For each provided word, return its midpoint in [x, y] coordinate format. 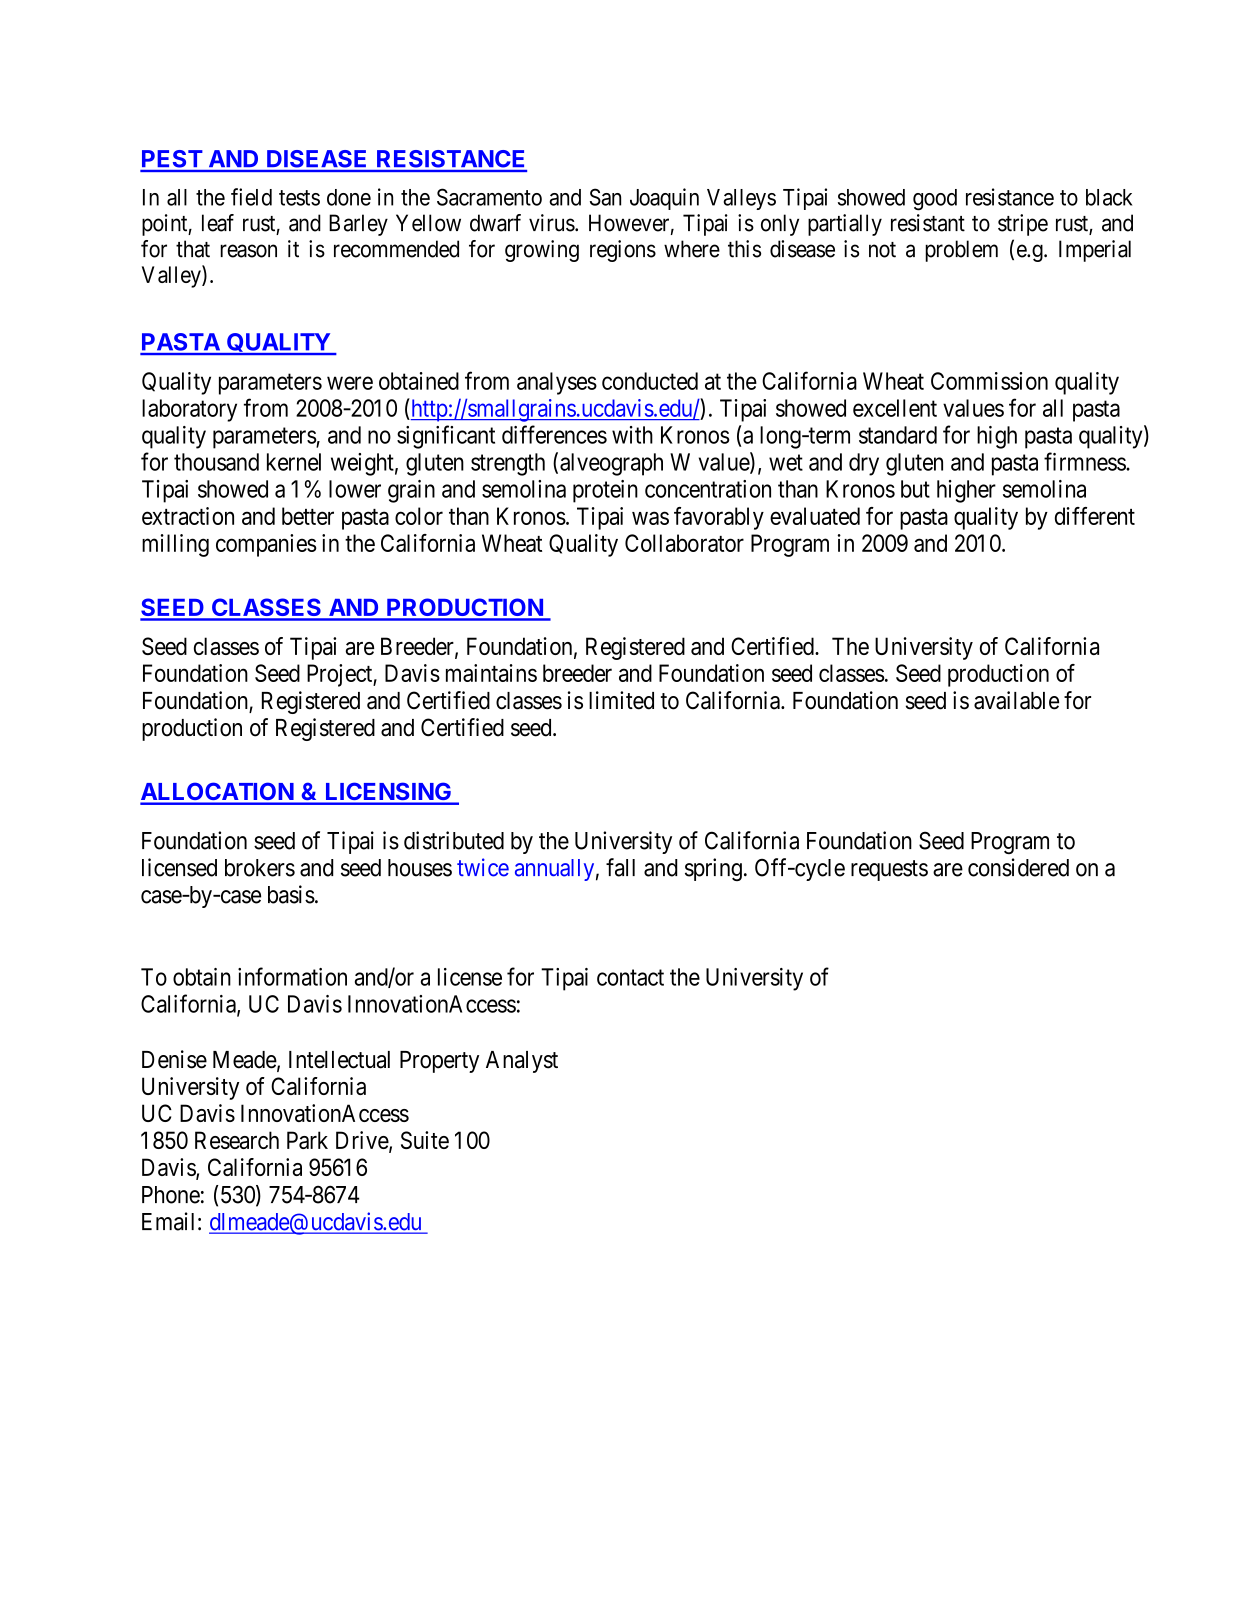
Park [307, 1140]
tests [299, 198]
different [1095, 516]
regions [623, 251]
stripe [1023, 225]
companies [266, 545]
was [650, 518]
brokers [260, 868]
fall [620, 867]
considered [1018, 867]
